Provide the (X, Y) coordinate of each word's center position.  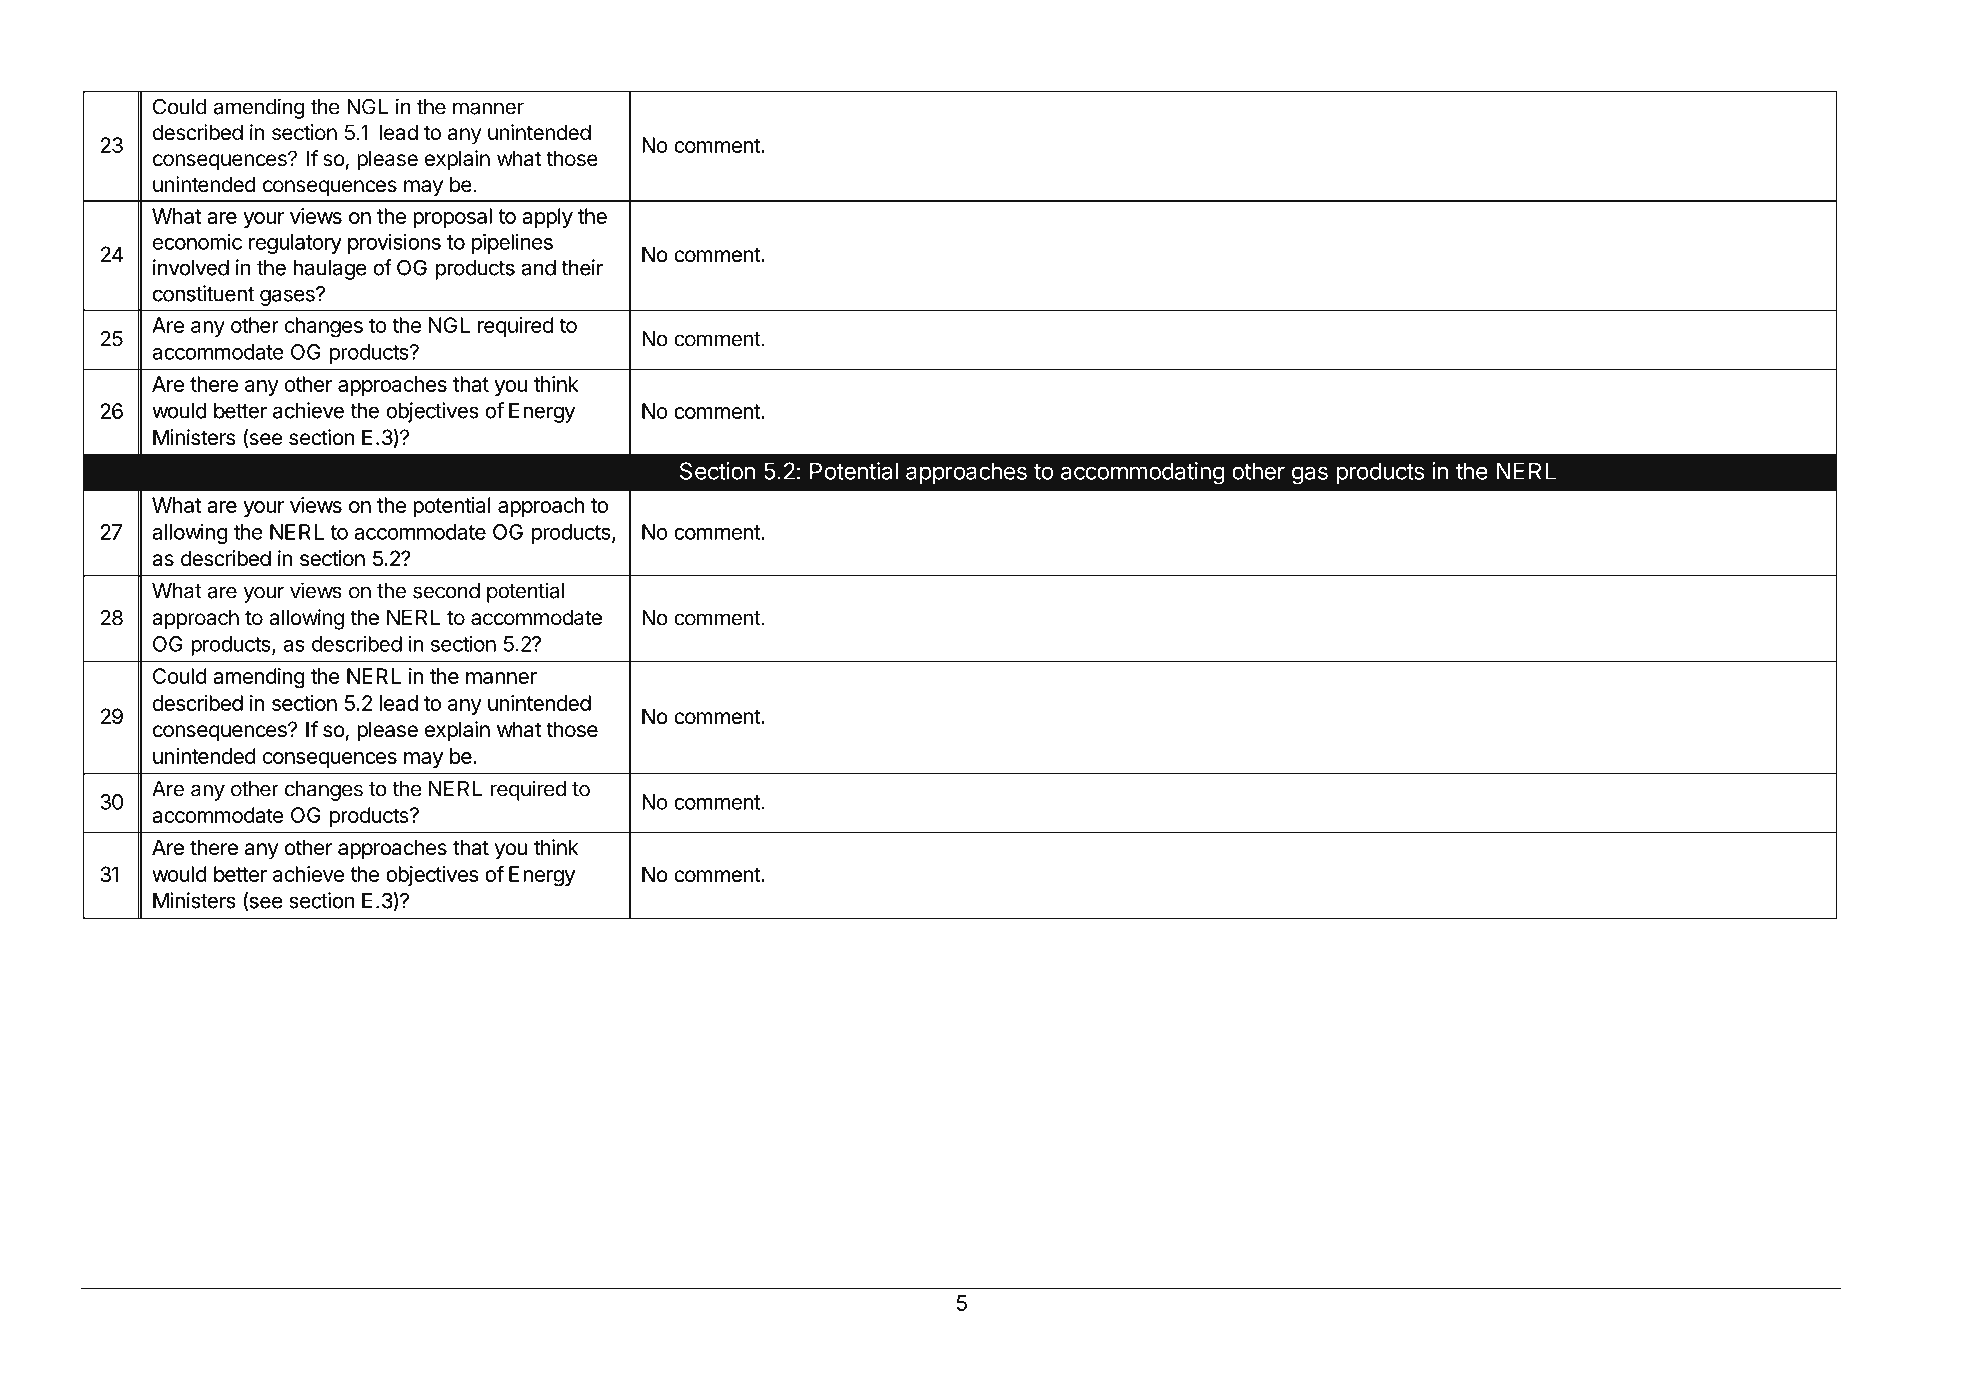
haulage (330, 270)
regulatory (295, 244)
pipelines (512, 244)
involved (191, 267)
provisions (394, 244)
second (446, 591)
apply (547, 218)
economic (197, 242)
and (538, 268)
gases (288, 297)
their (582, 267)
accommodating (1143, 473)
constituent (203, 293)
